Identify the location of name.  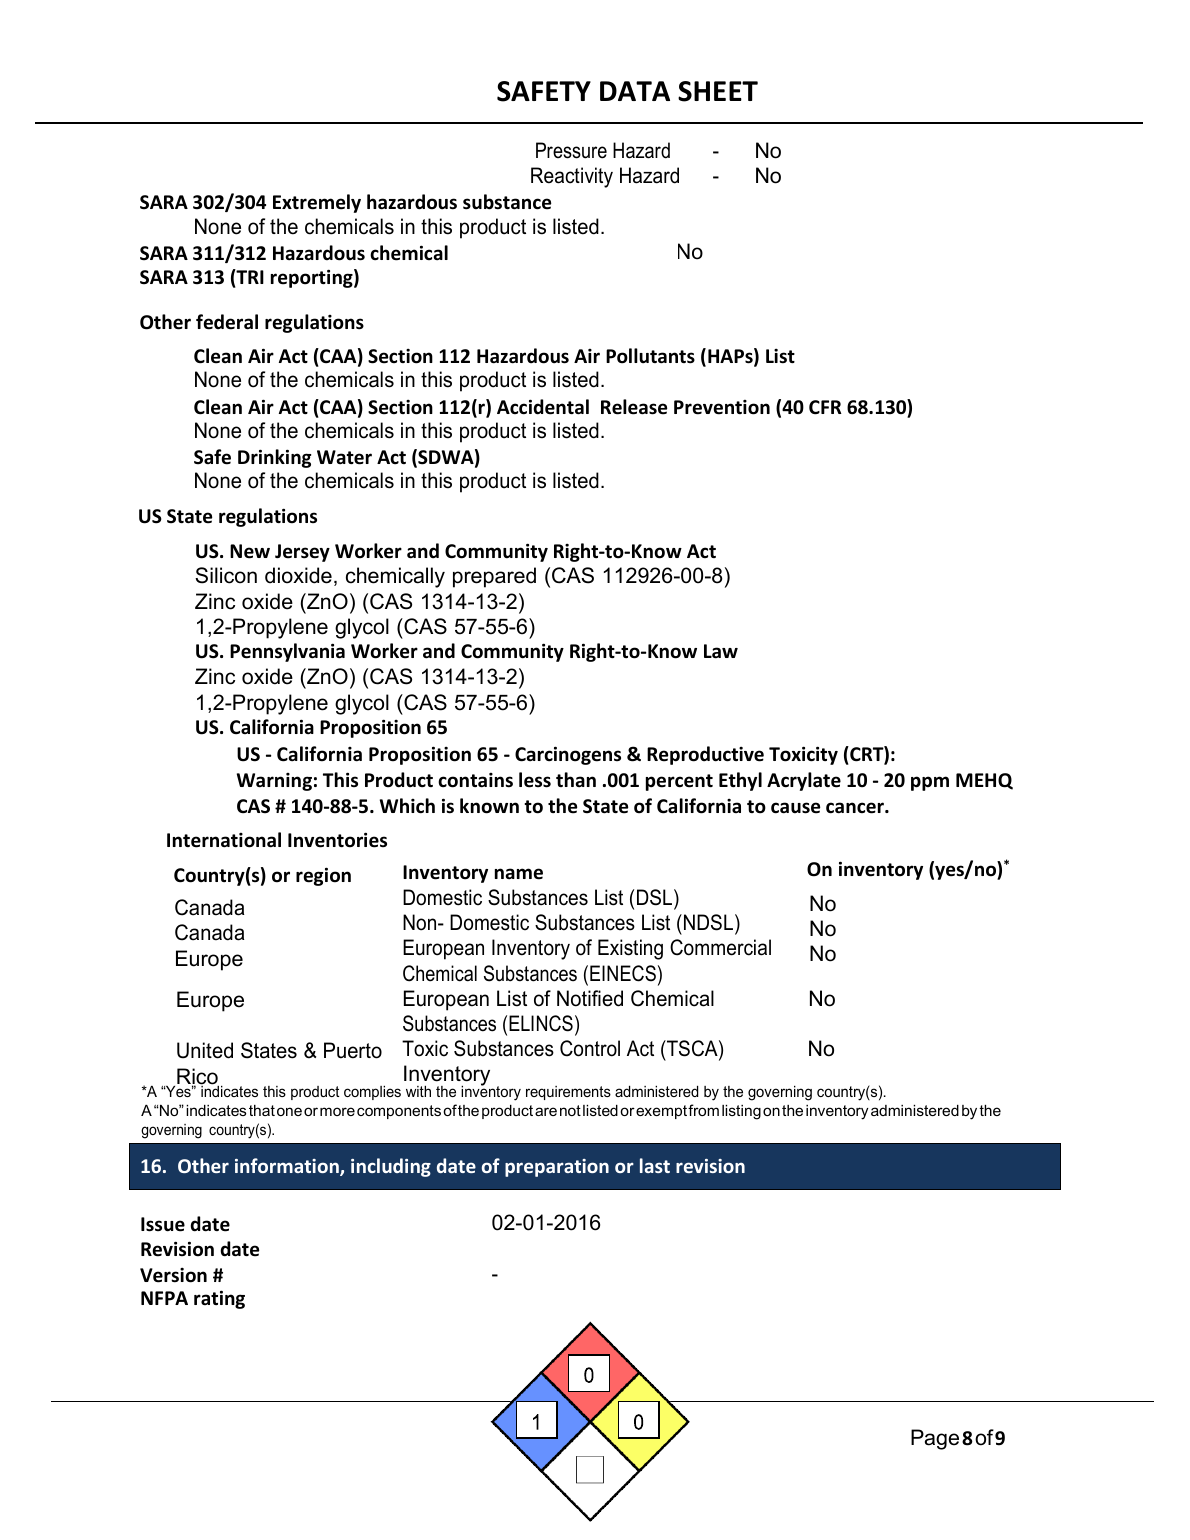
(519, 874).
